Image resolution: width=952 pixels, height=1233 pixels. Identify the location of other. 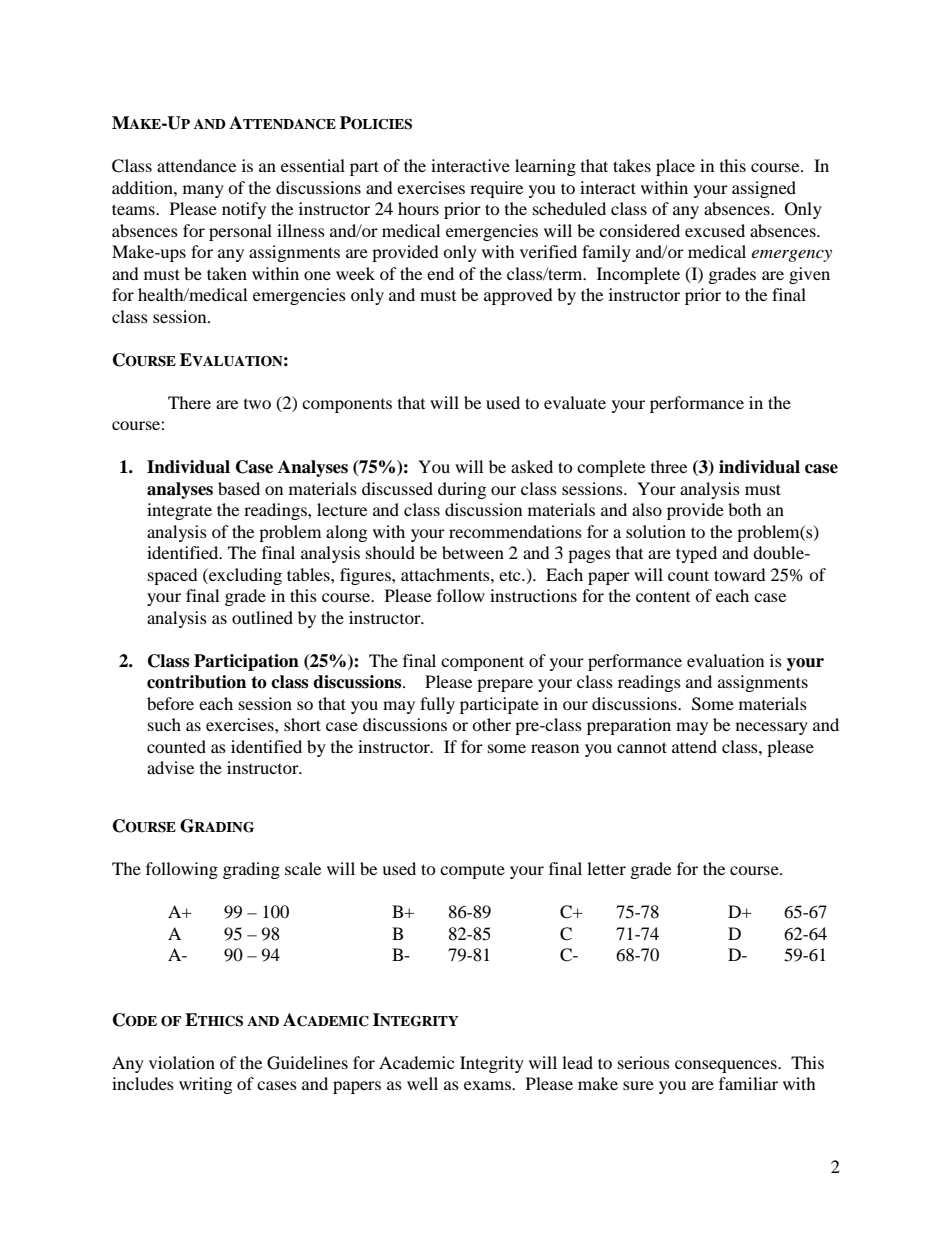
(491, 724).
